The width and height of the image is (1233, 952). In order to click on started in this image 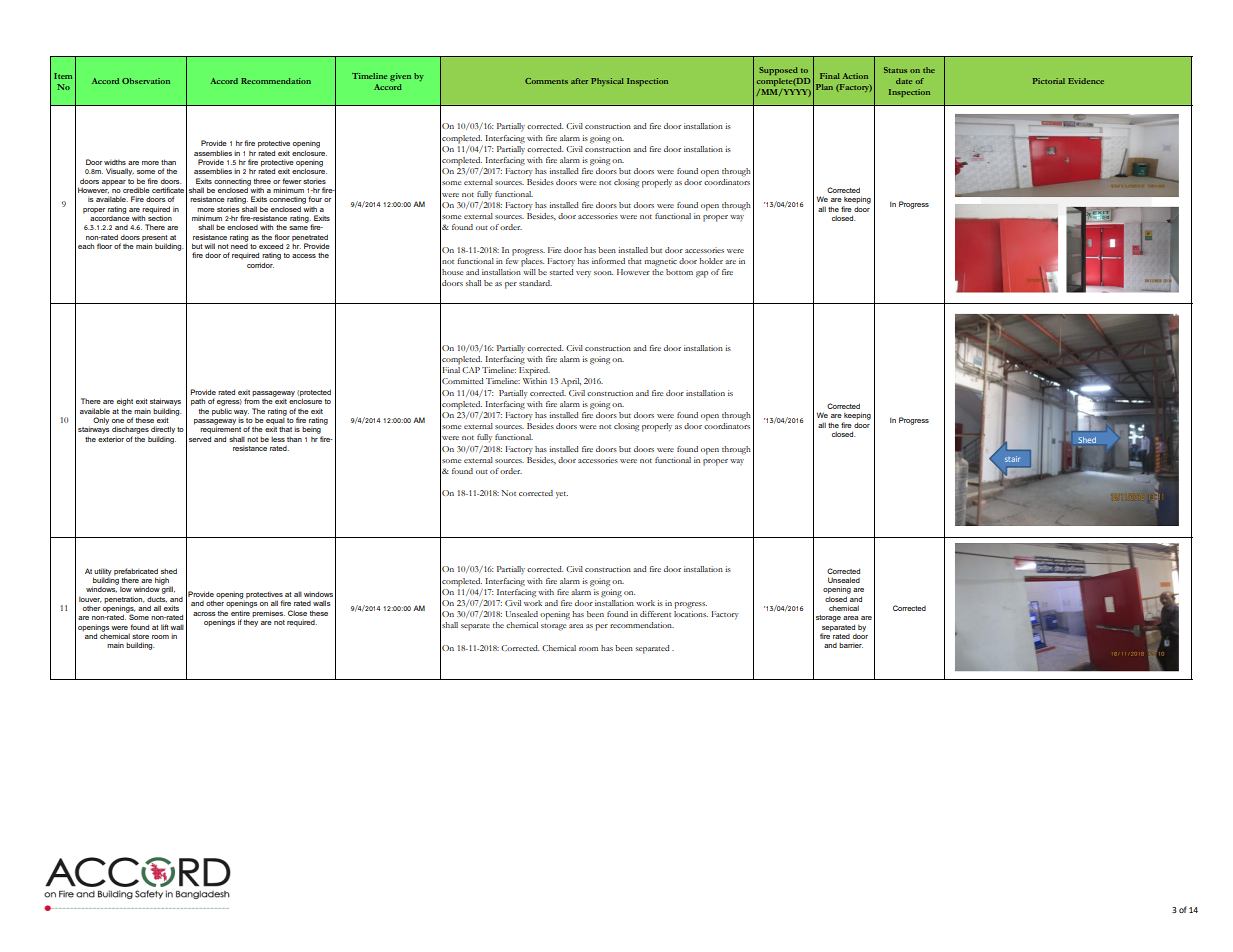, I will do `click(562, 272)`.
